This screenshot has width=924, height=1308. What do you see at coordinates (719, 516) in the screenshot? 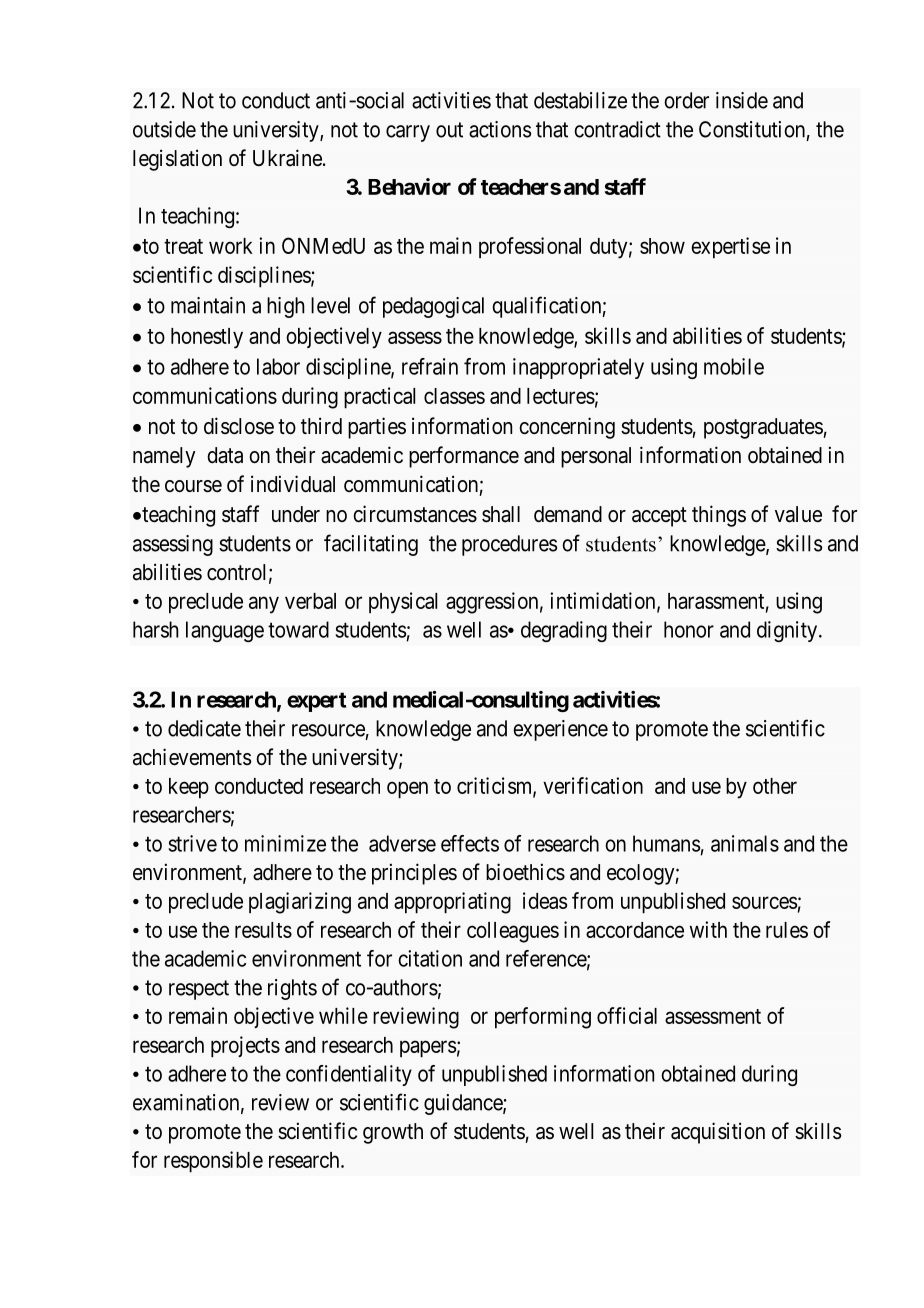
I see `things` at bounding box center [719, 516].
